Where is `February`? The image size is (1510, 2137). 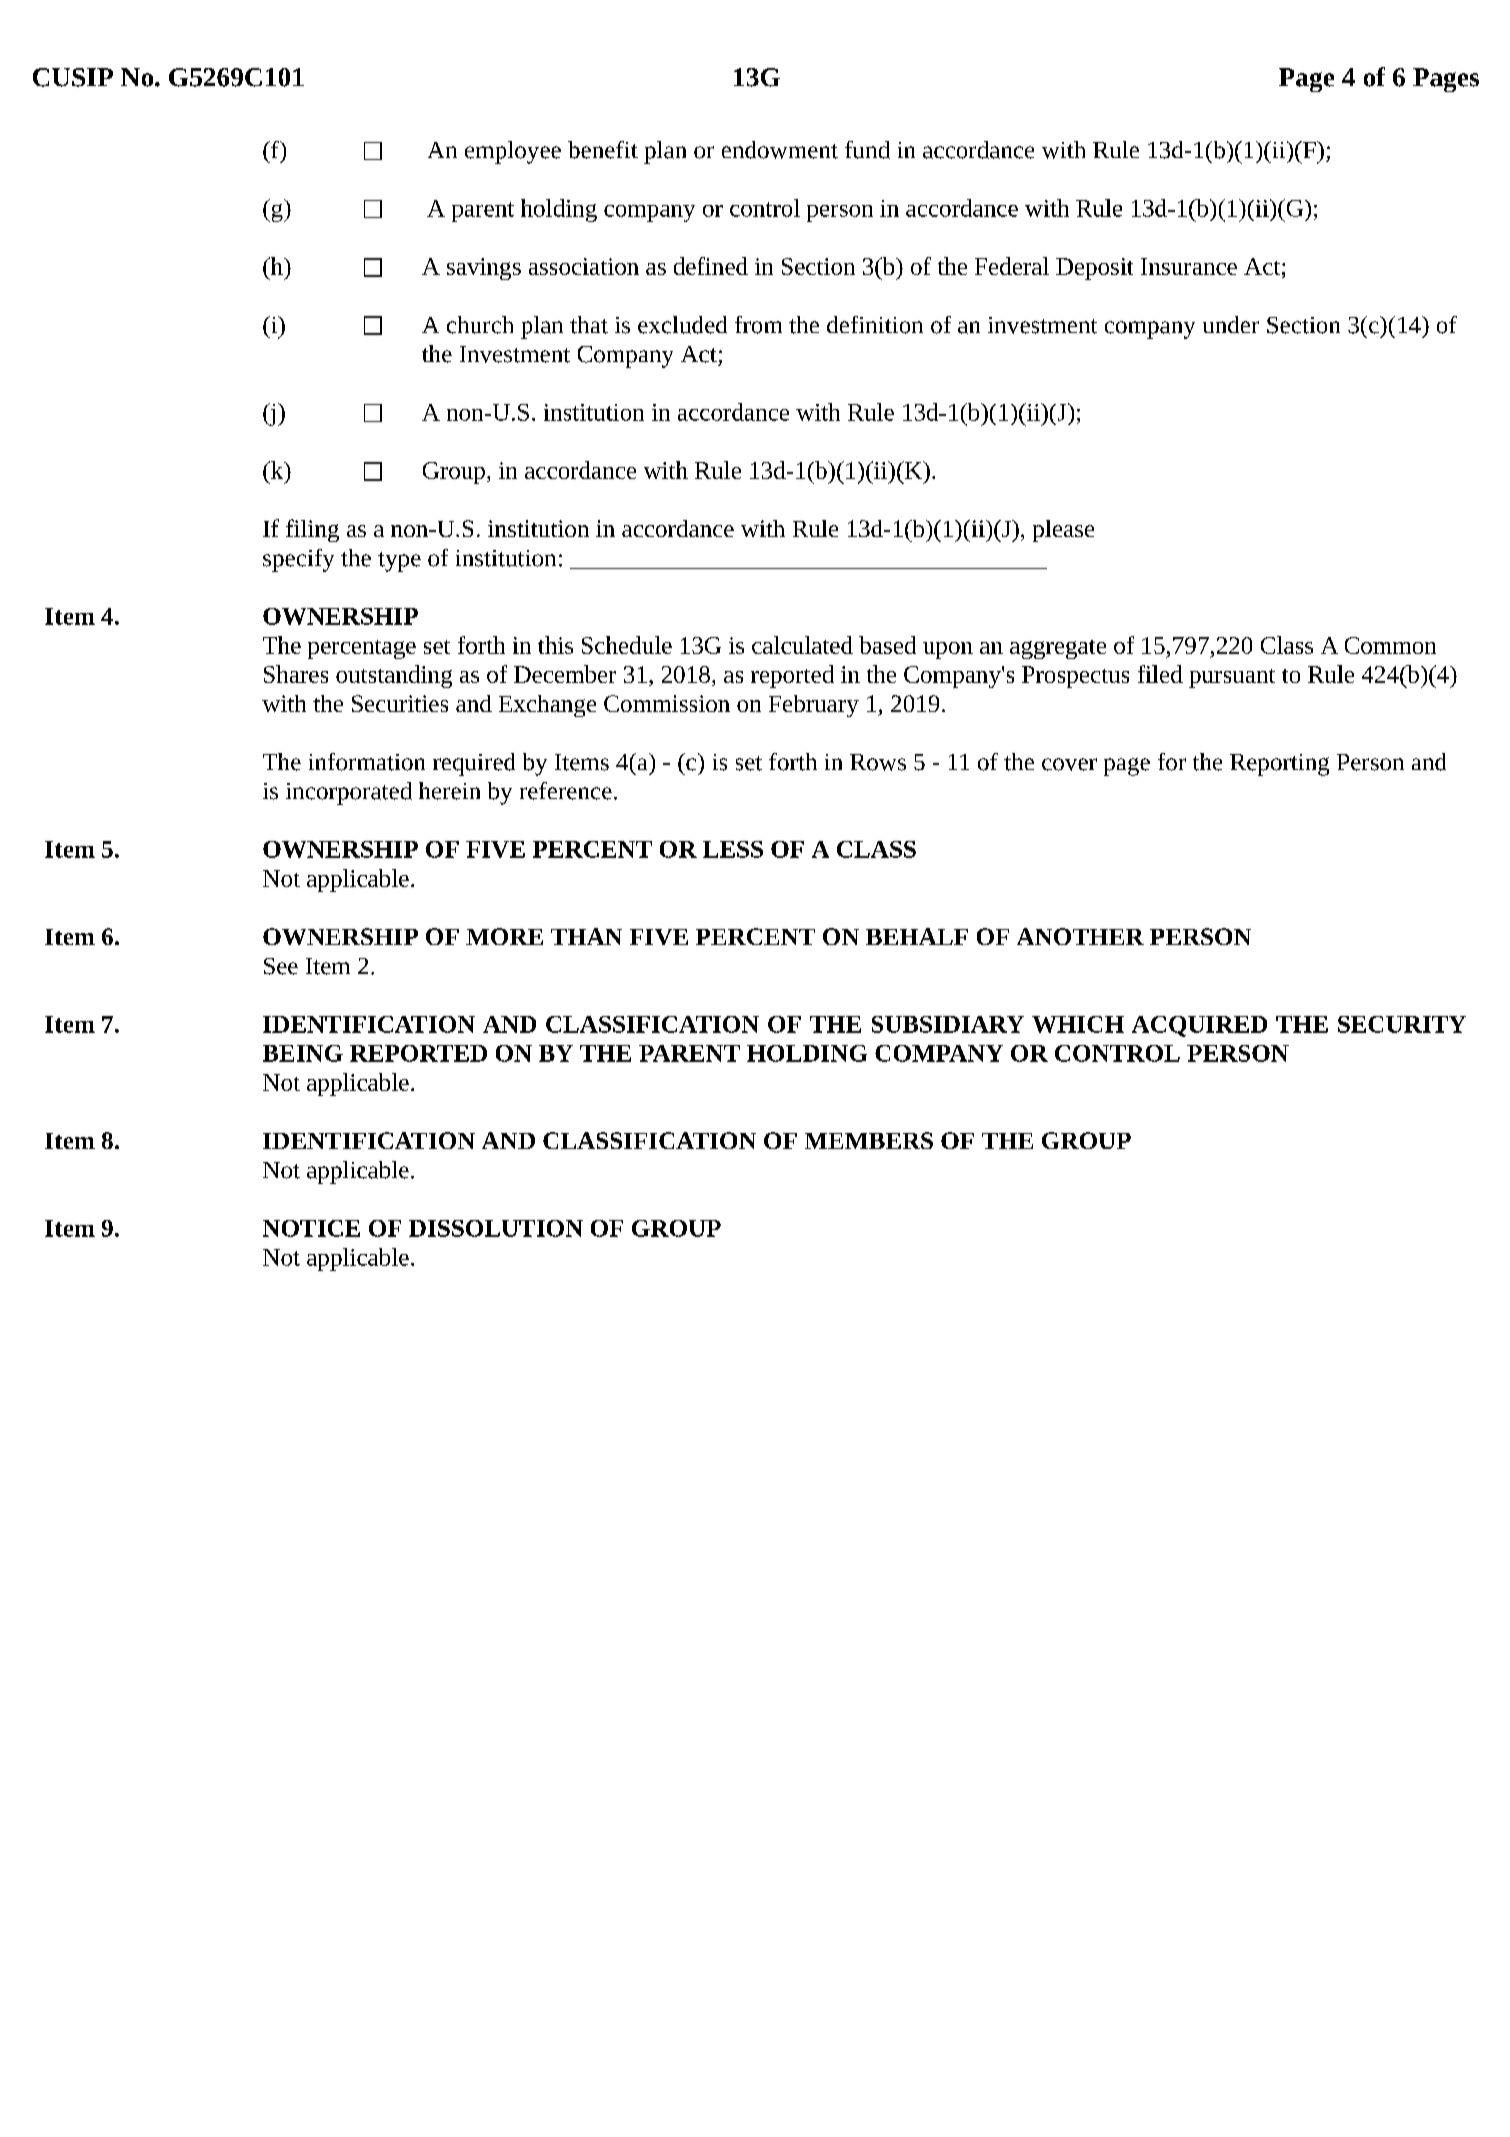
February is located at coordinates (814, 706).
